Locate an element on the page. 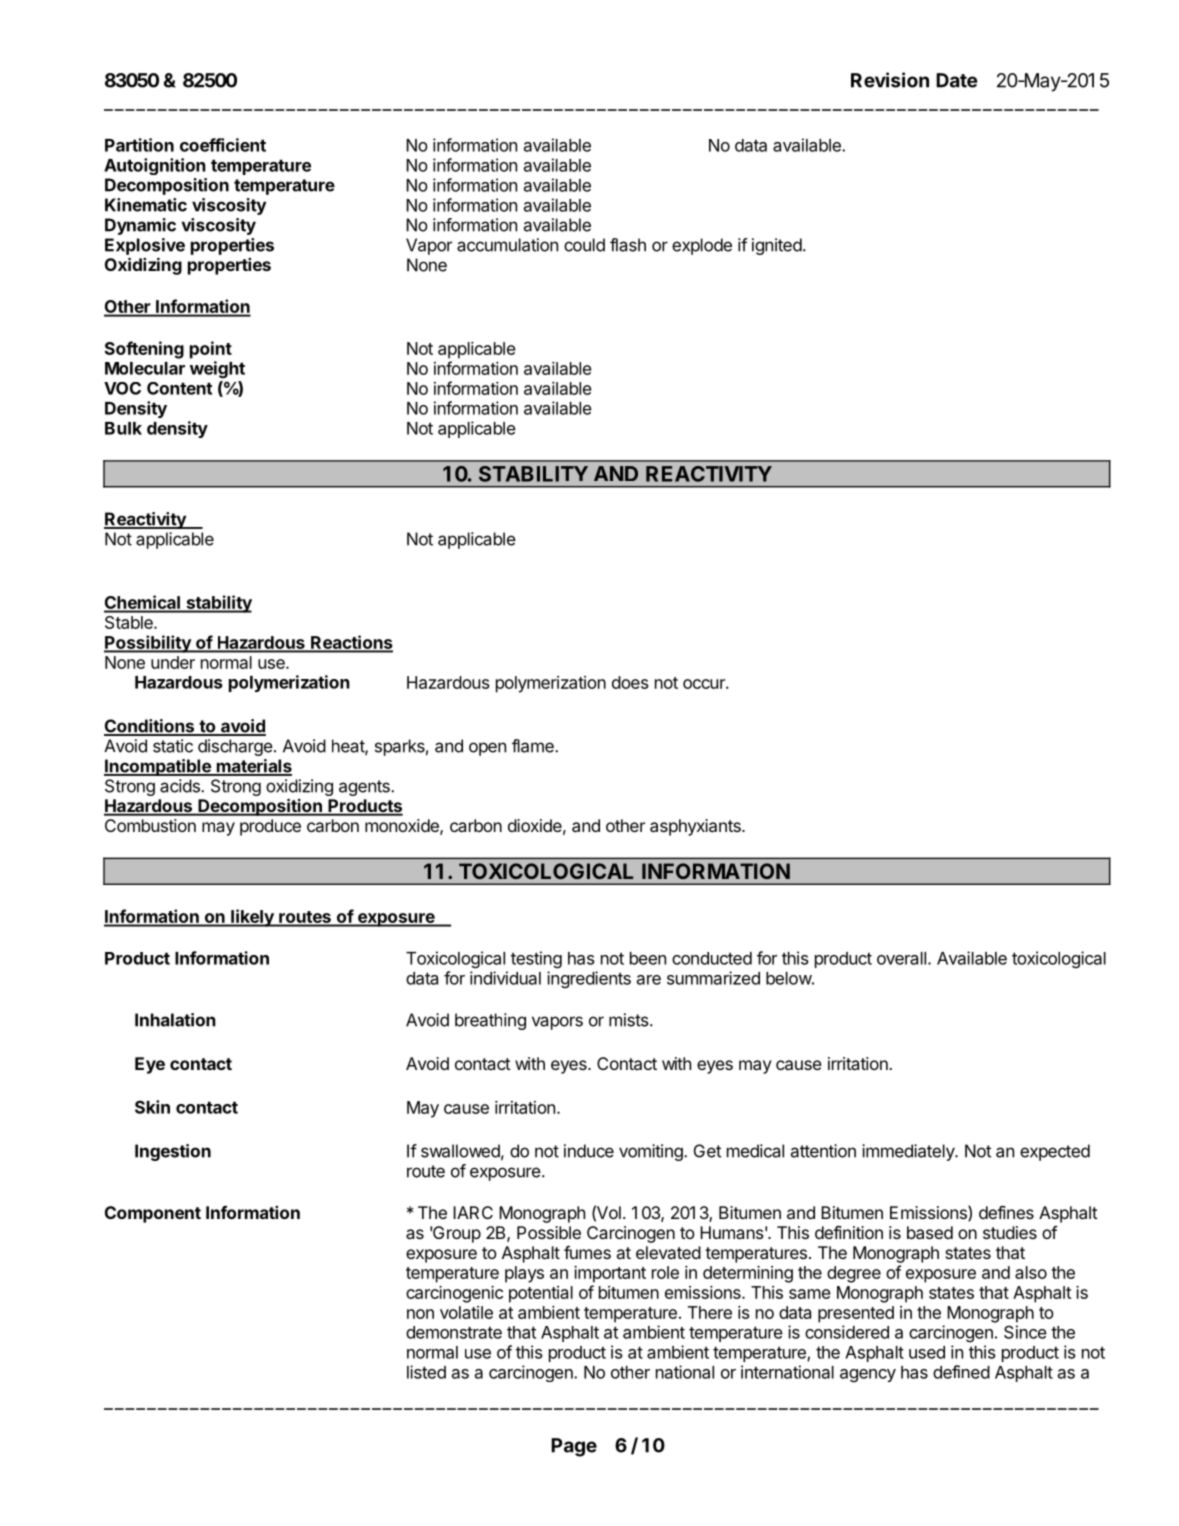 This document has width=1179, height=1526. Page is located at coordinates (574, 1447).
